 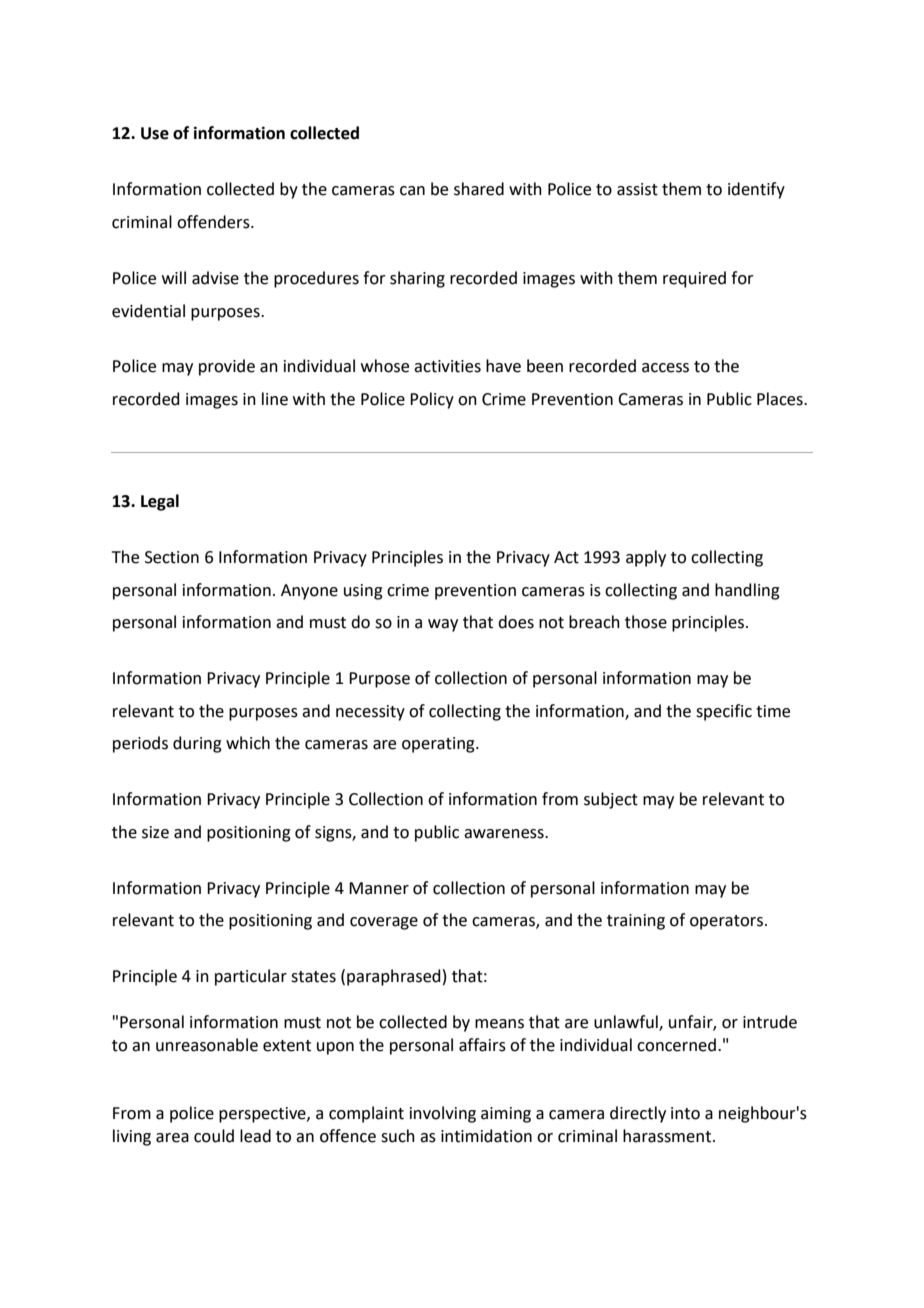 I want to click on access, so click(x=665, y=368).
